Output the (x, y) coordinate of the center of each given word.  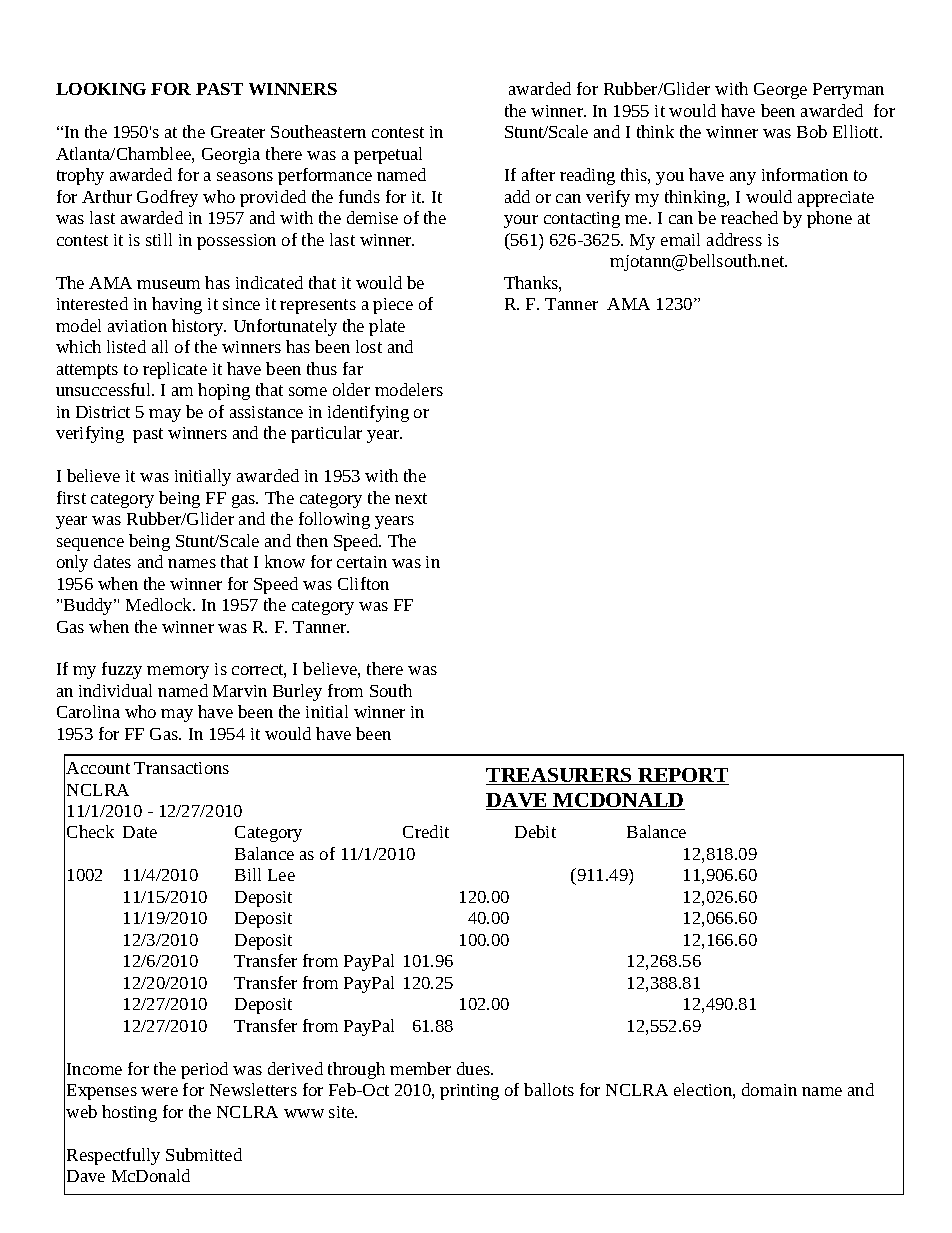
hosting (129, 1113)
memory (178, 672)
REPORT (682, 776)
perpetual (388, 155)
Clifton (363, 583)
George (780, 91)
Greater (238, 132)
